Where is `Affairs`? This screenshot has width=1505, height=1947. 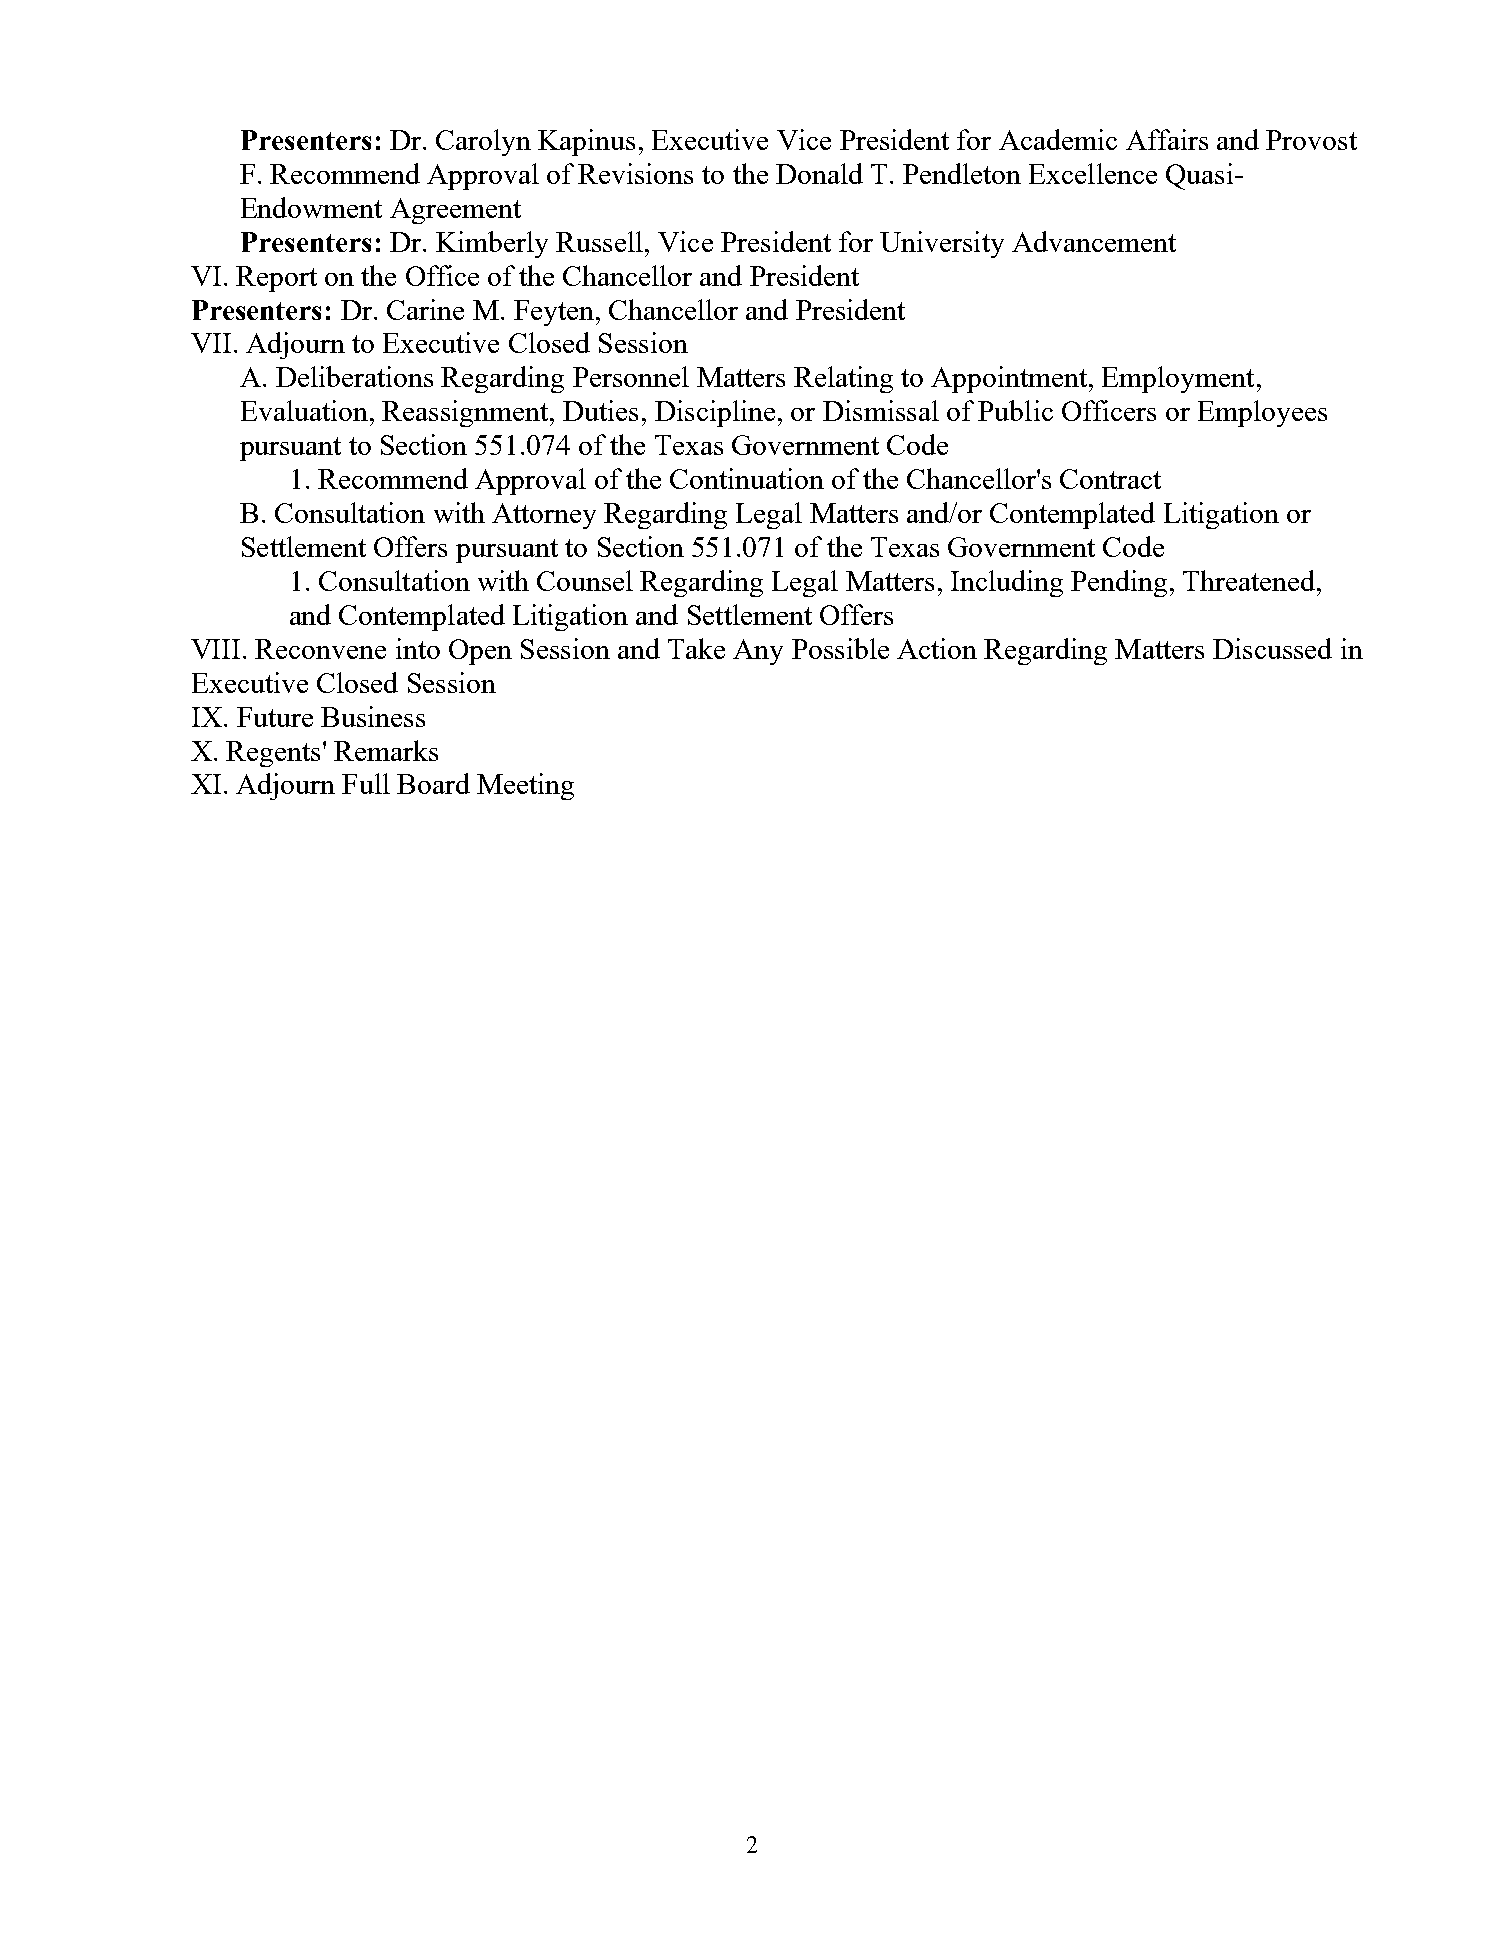 Affairs is located at coordinates (1167, 139).
